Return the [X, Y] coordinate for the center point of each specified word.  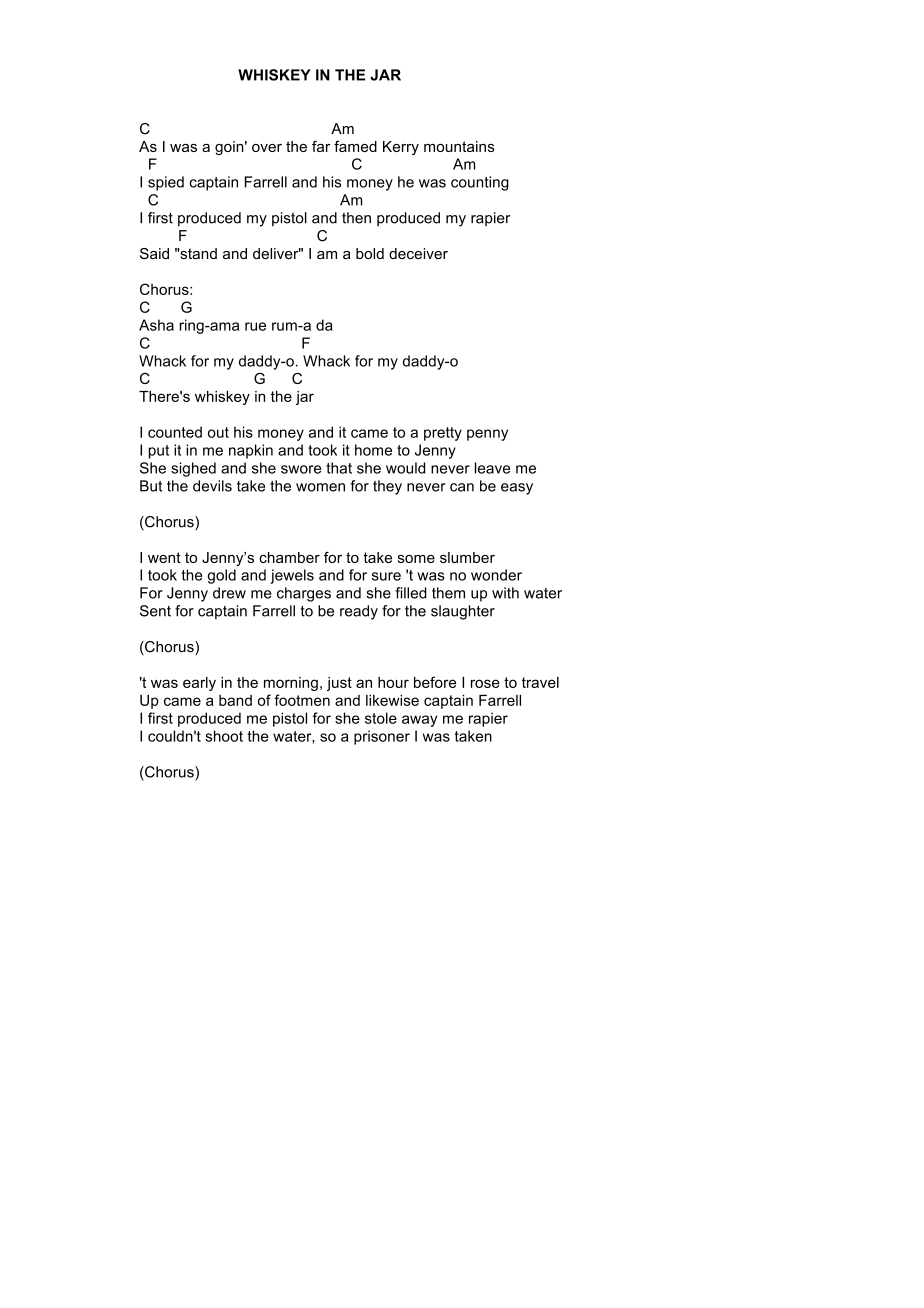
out [218, 432]
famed [355, 146]
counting [480, 183]
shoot [224, 736]
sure [386, 576]
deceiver [418, 253]
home [373, 450]
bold [370, 253]
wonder [496, 575]
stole [381, 718]
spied [166, 183]
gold [222, 576]
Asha [156, 325]
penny [487, 435]
